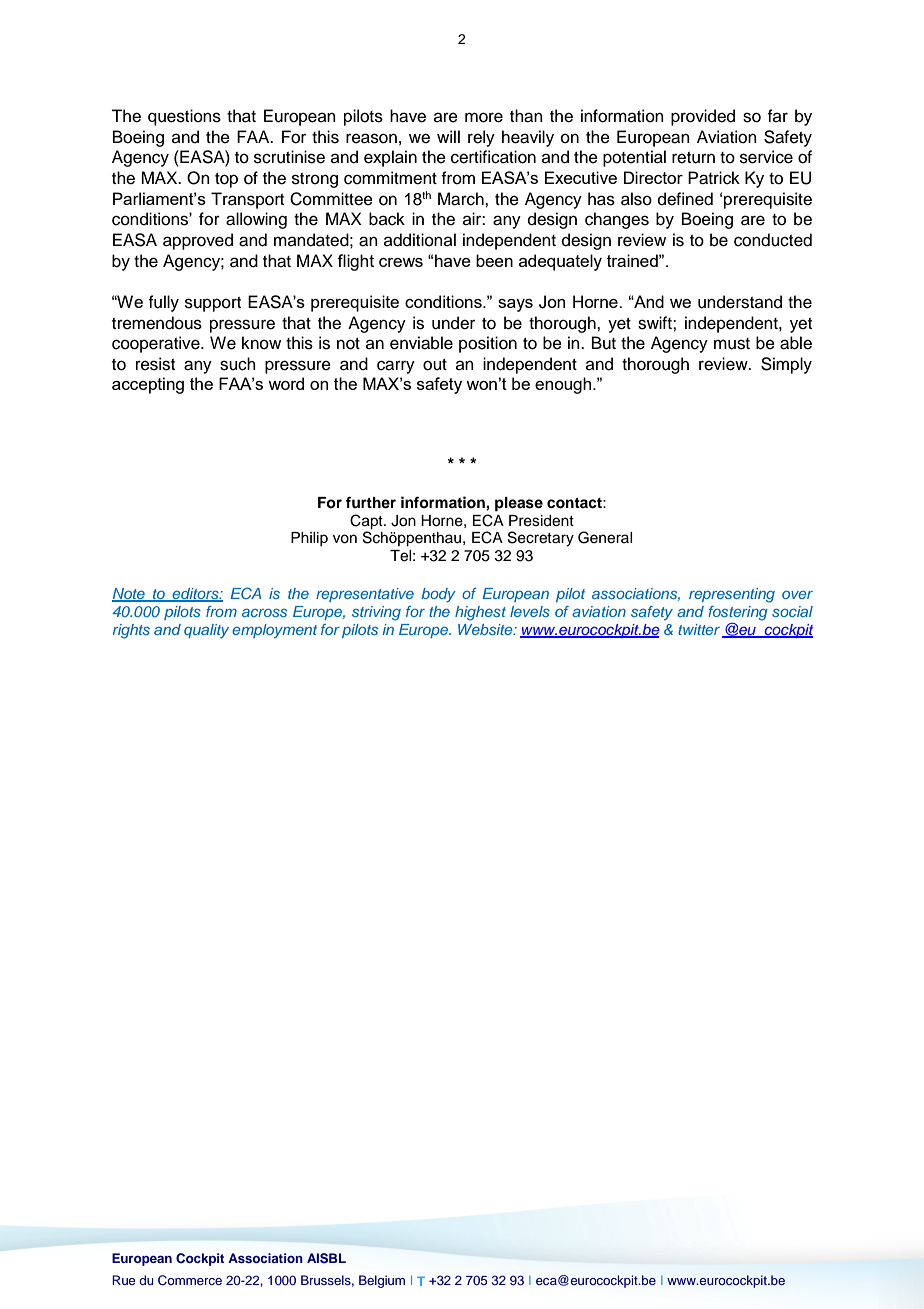 This image has height=1309, width=924. I want to click on Rue, so click(123, 1280).
